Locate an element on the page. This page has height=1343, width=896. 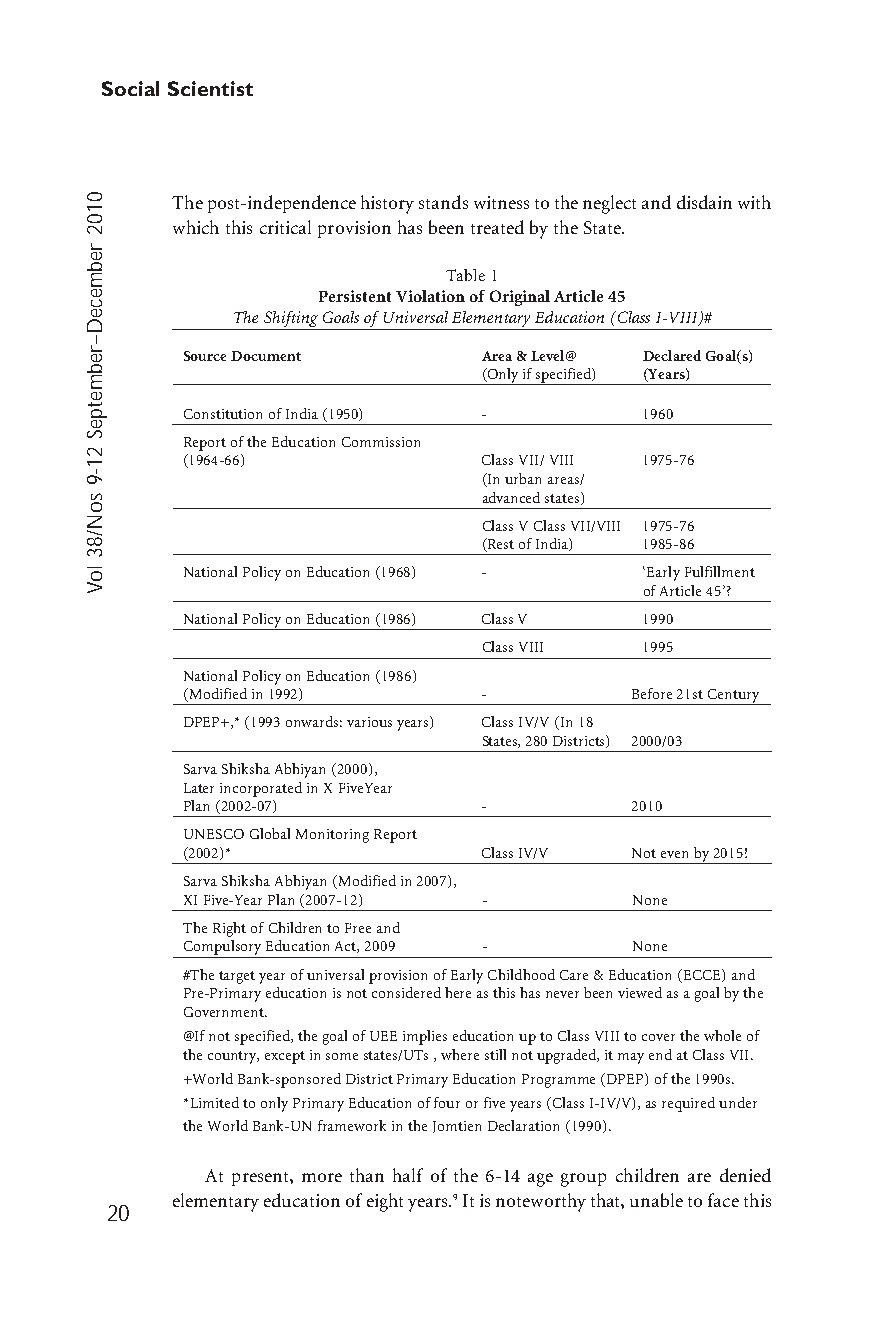
Before is located at coordinates (652, 693).
